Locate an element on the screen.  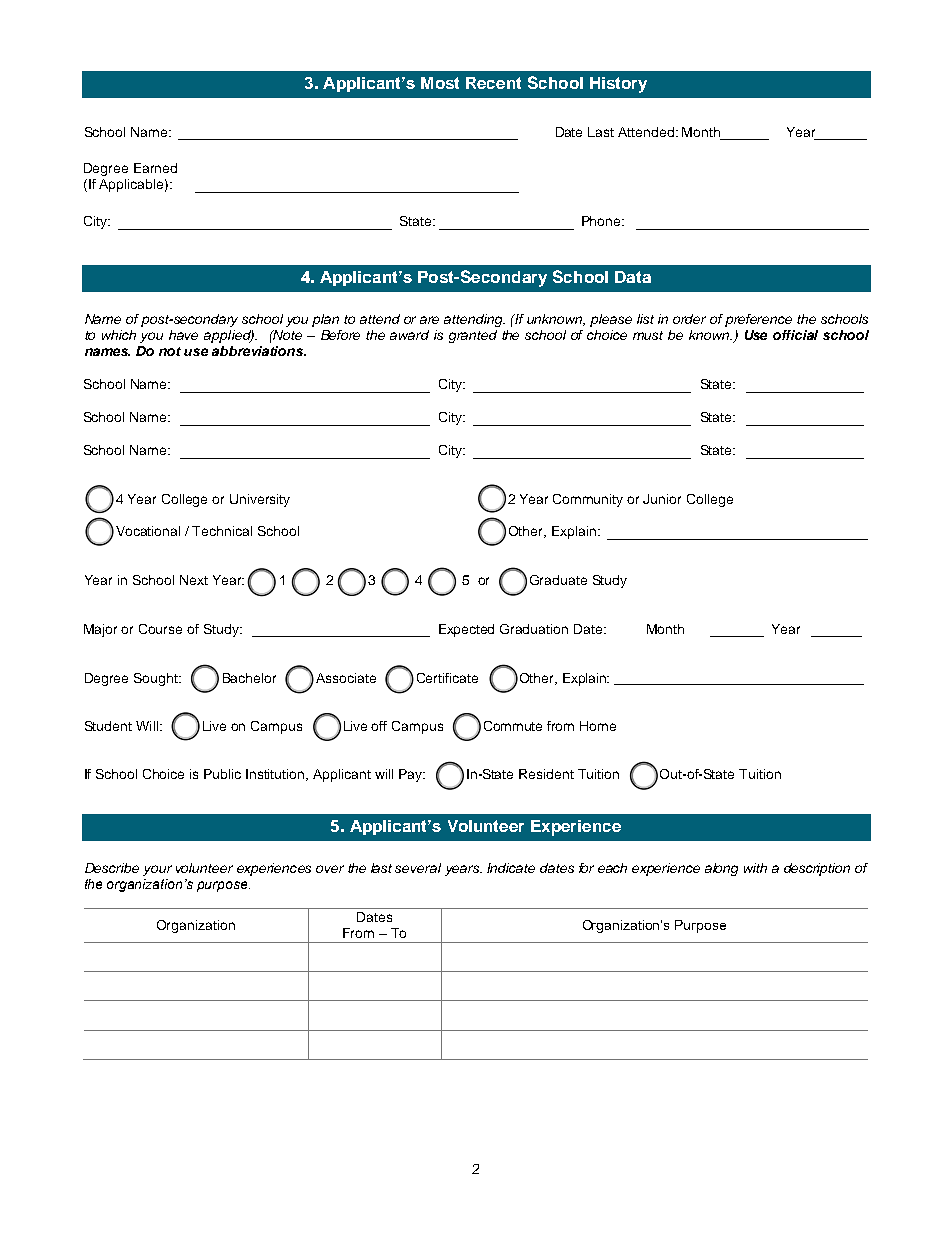
Home is located at coordinates (598, 726).
